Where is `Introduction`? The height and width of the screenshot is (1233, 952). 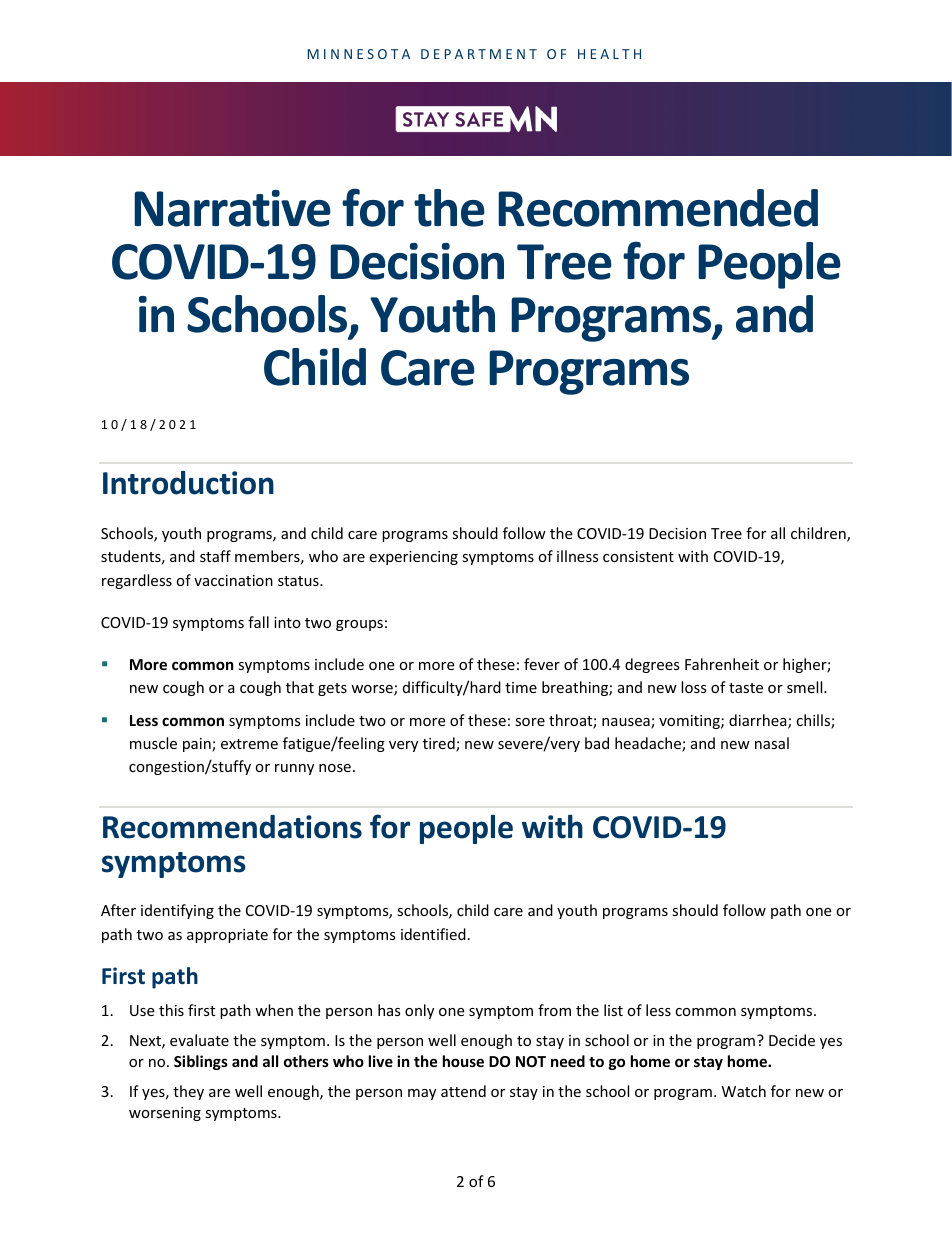
Introduction is located at coordinates (188, 483).
